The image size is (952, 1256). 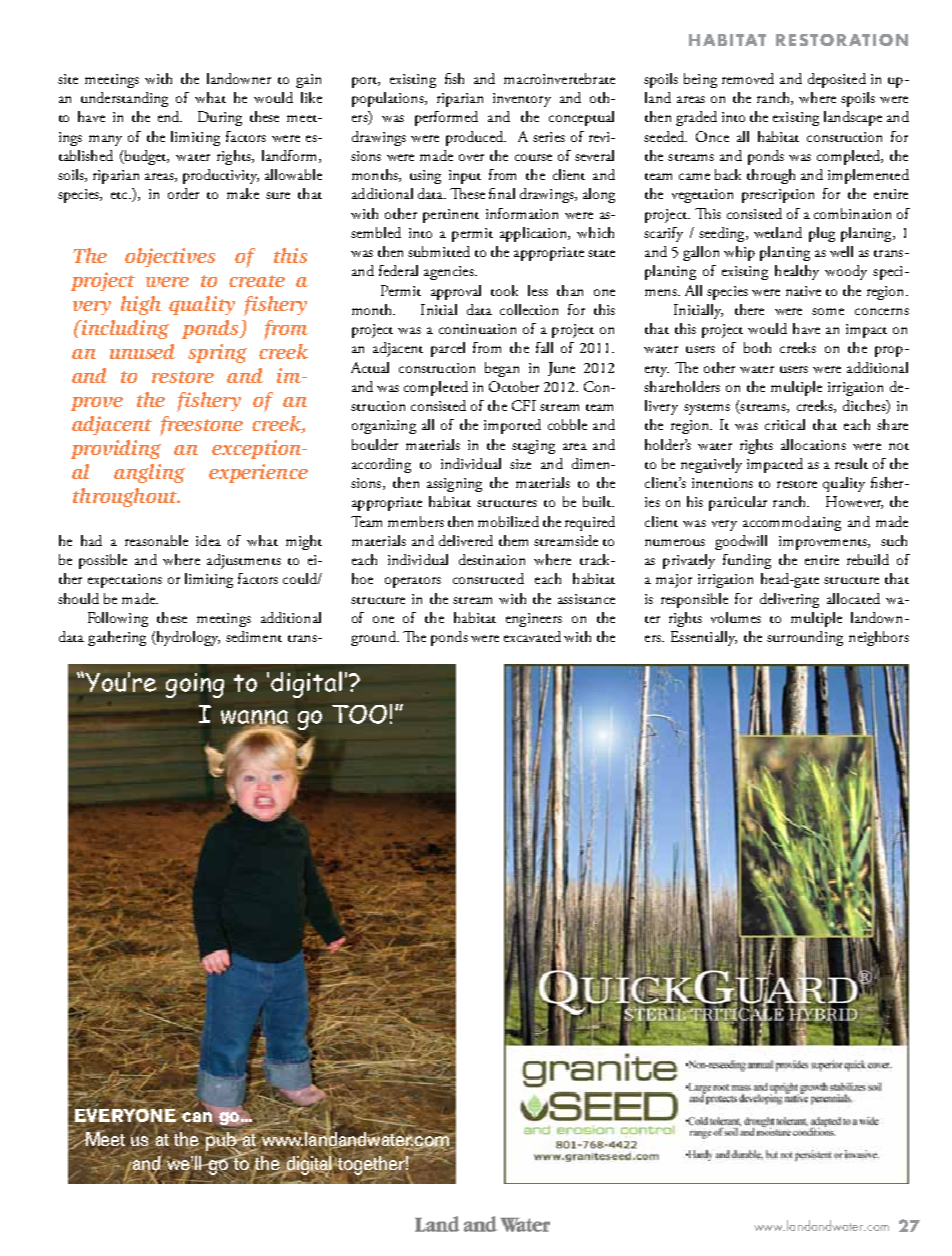 I want to click on inventory, so click(x=522, y=100).
